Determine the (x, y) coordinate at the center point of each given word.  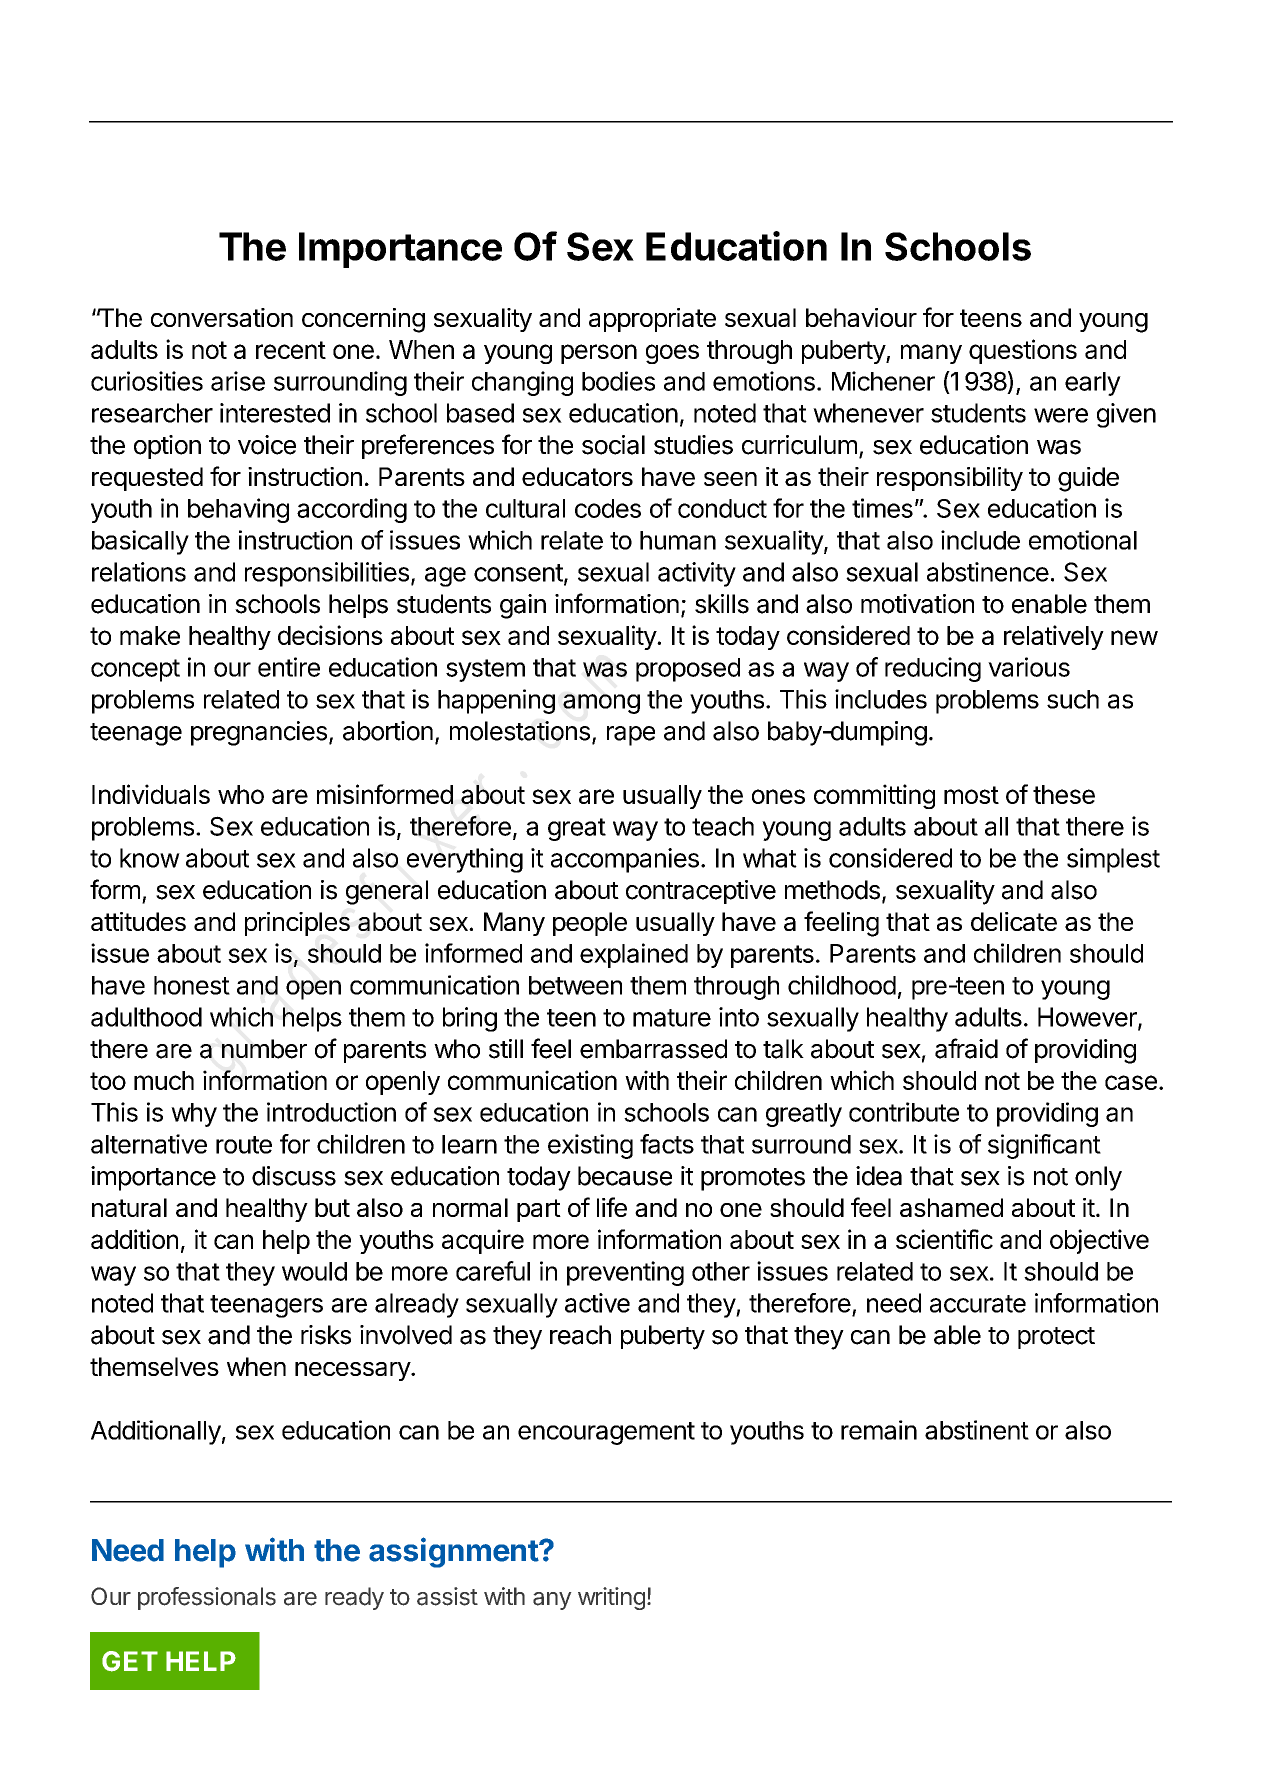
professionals (207, 1598)
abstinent (977, 1430)
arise (238, 381)
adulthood (146, 1017)
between (575, 985)
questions (1023, 351)
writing (611, 1598)
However (1088, 1018)
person (599, 354)
